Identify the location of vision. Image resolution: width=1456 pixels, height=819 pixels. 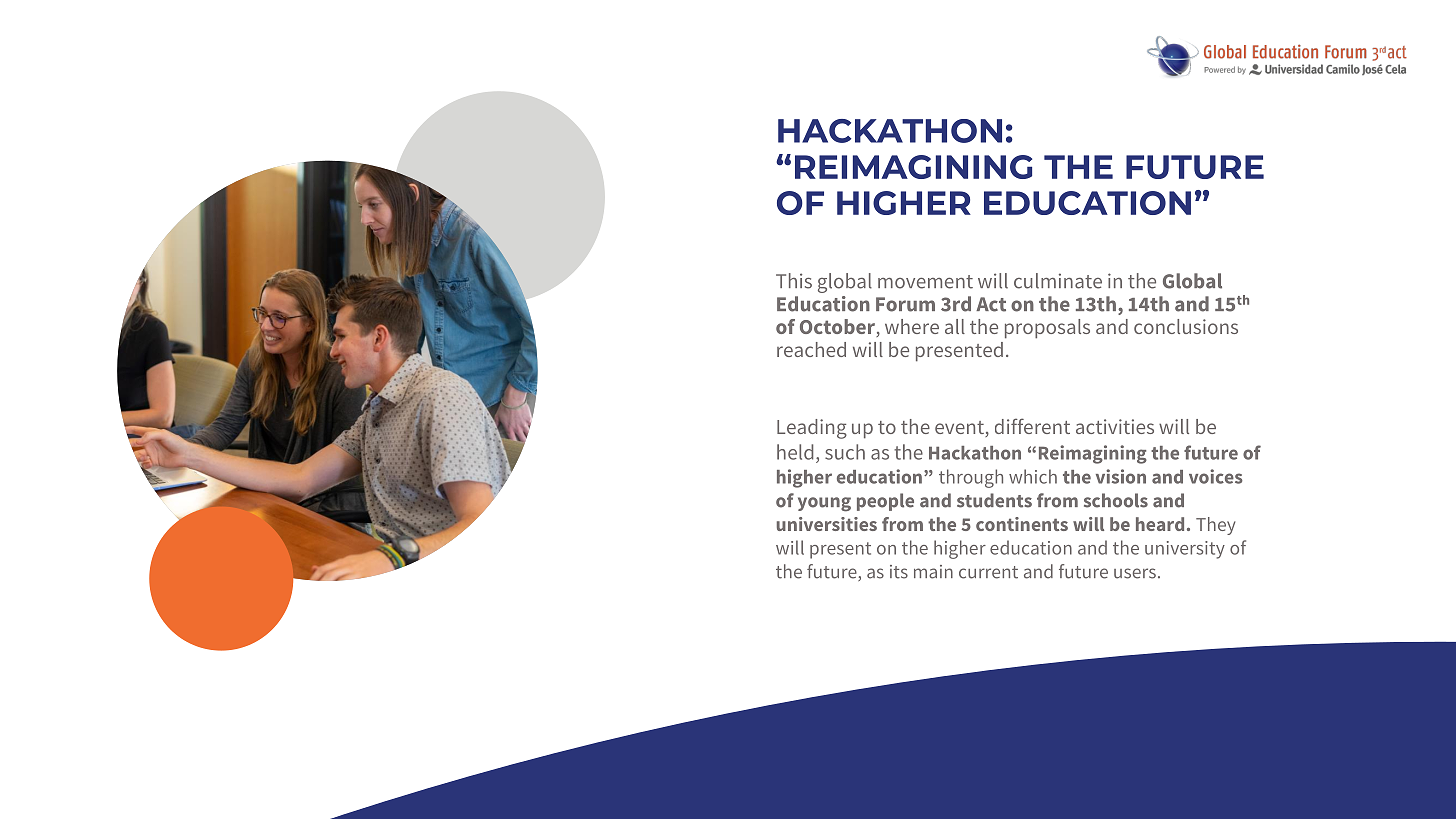
(1121, 476).
